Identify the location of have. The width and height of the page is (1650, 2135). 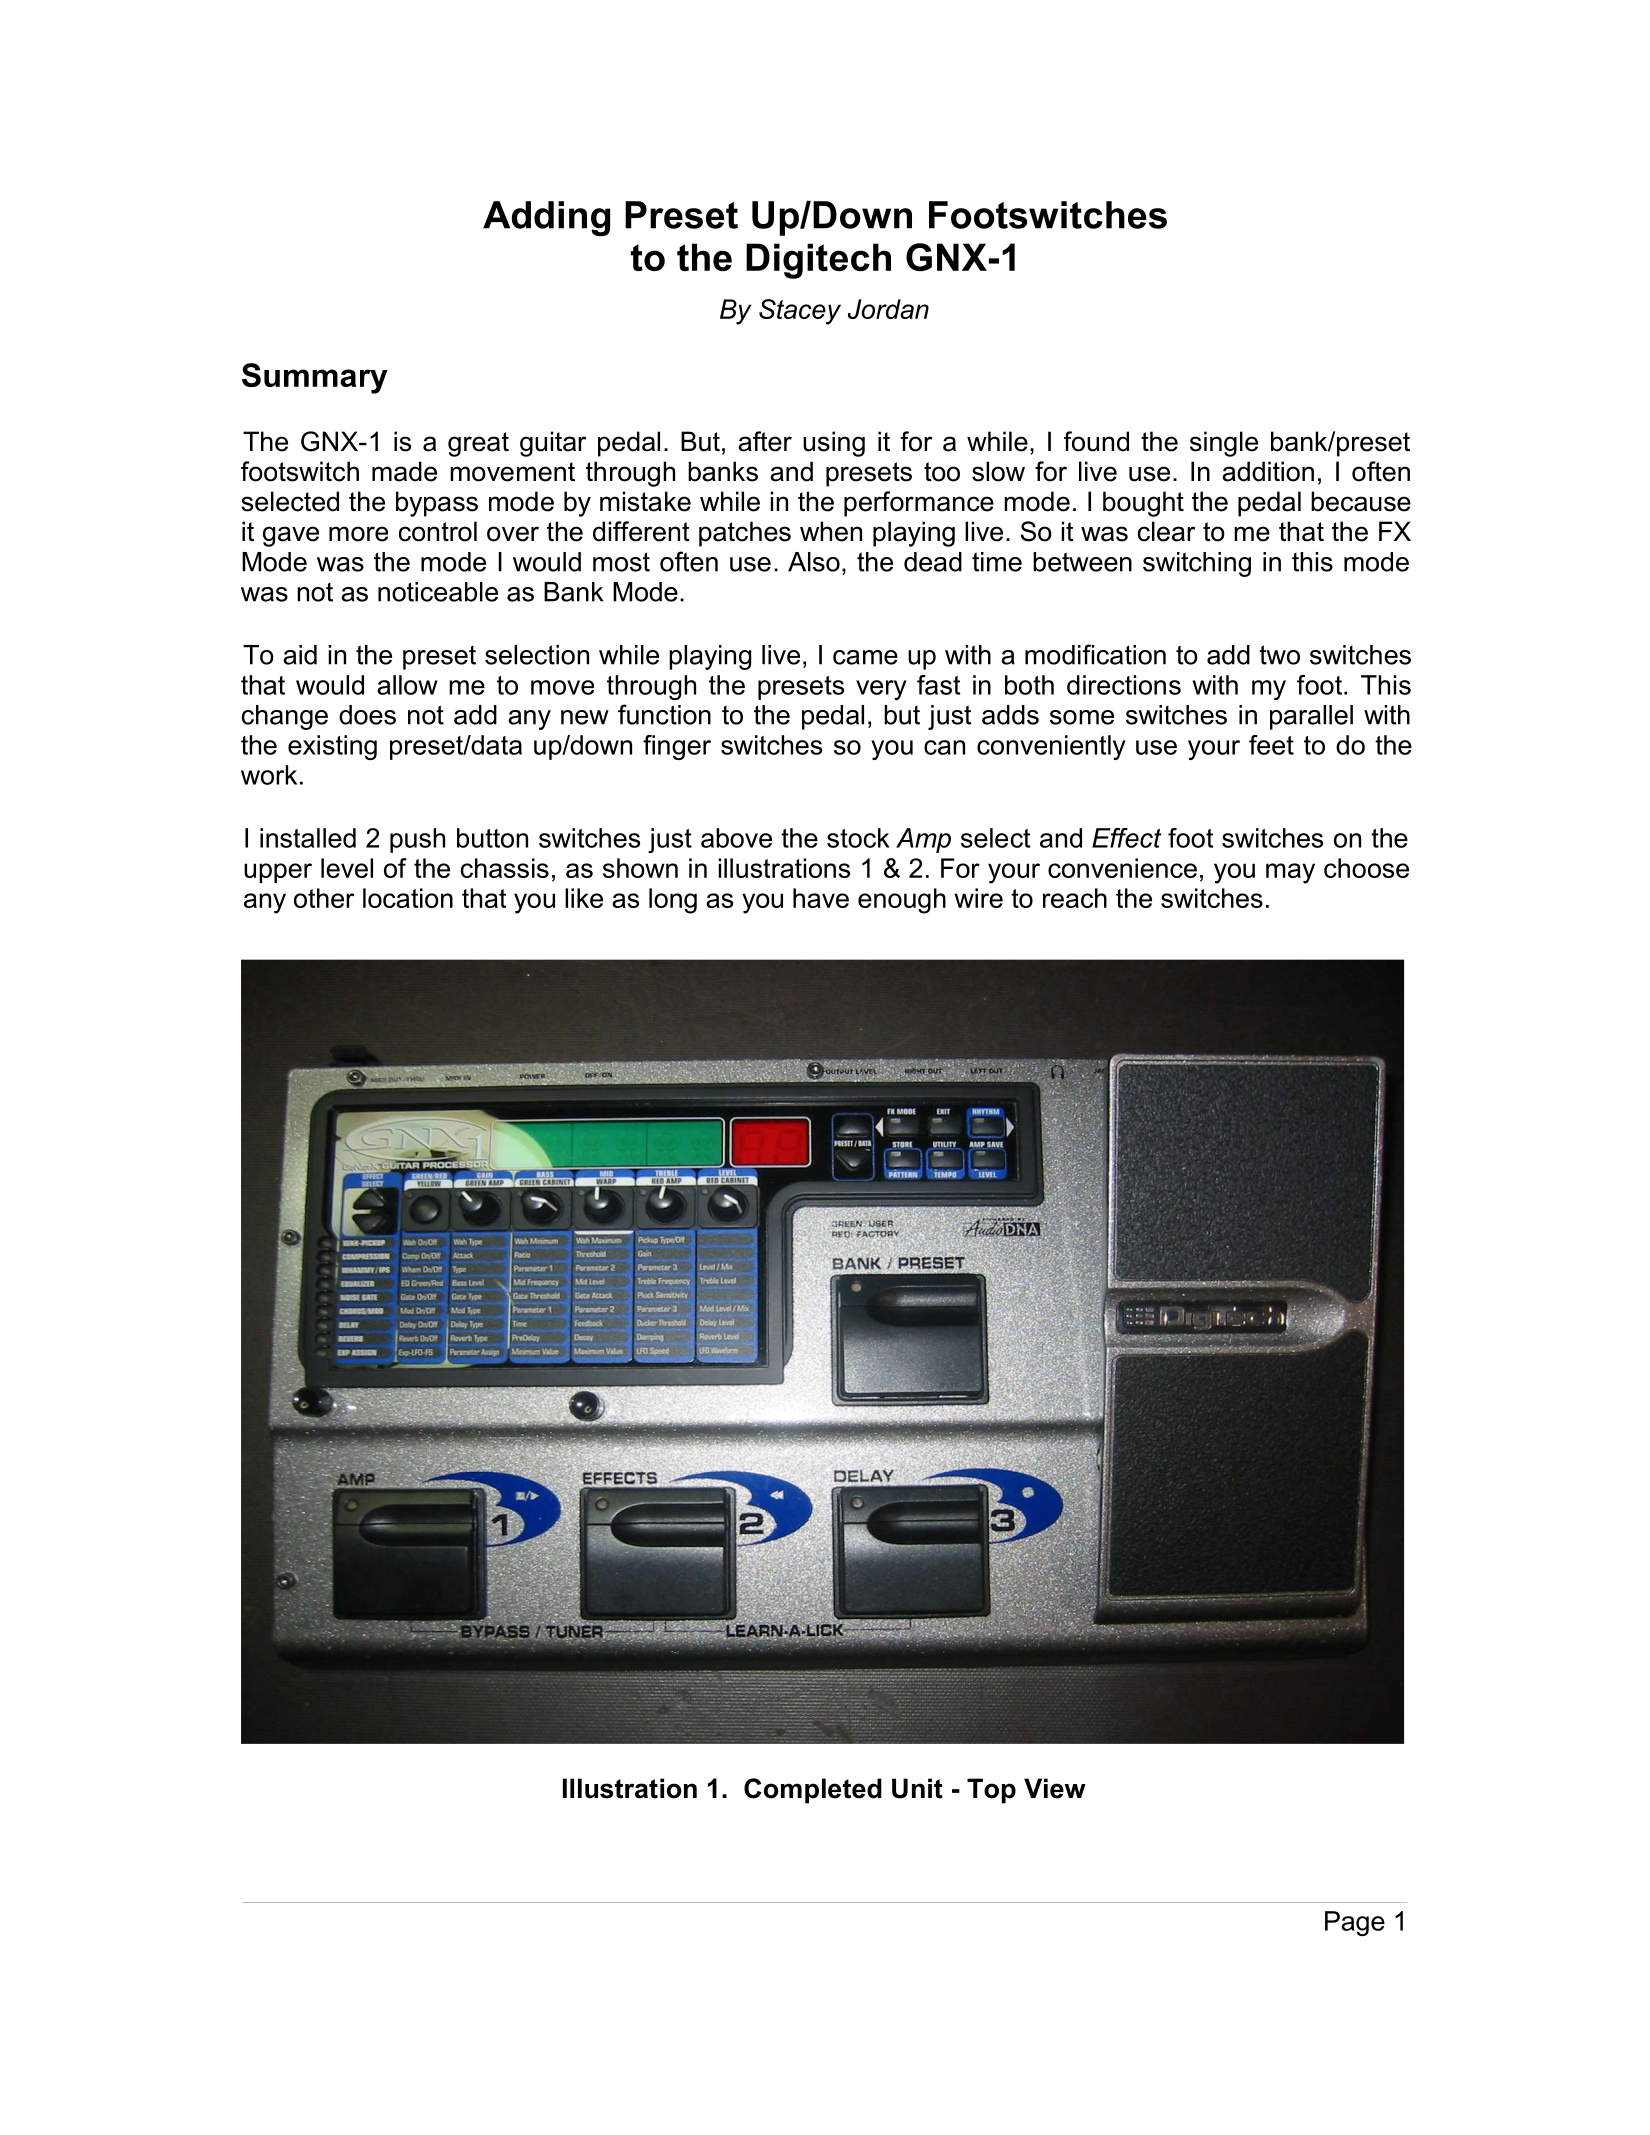
(821, 898).
